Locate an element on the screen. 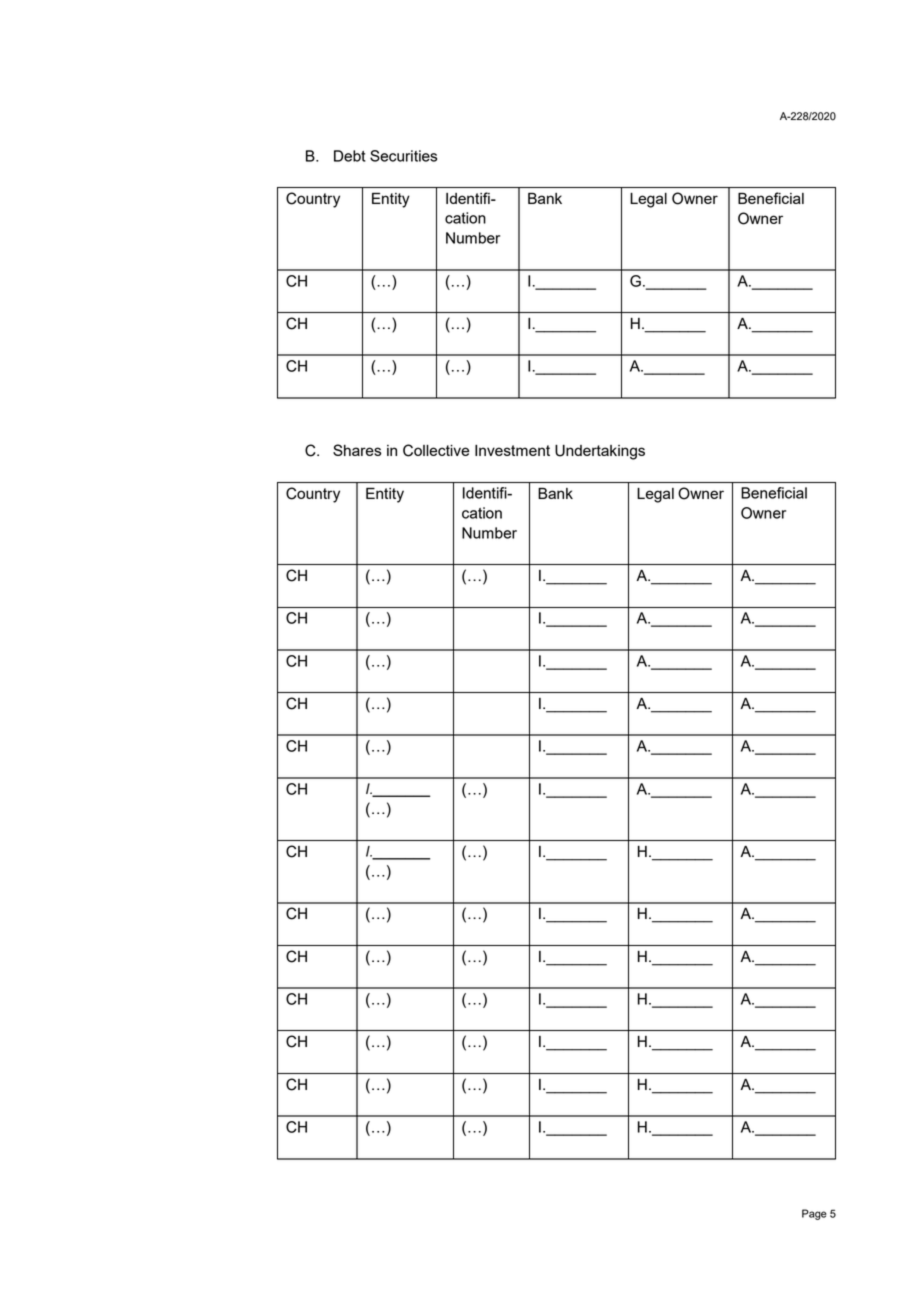 The width and height of the screenshot is (924, 1308). Page is located at coordinates (814, 1214).
